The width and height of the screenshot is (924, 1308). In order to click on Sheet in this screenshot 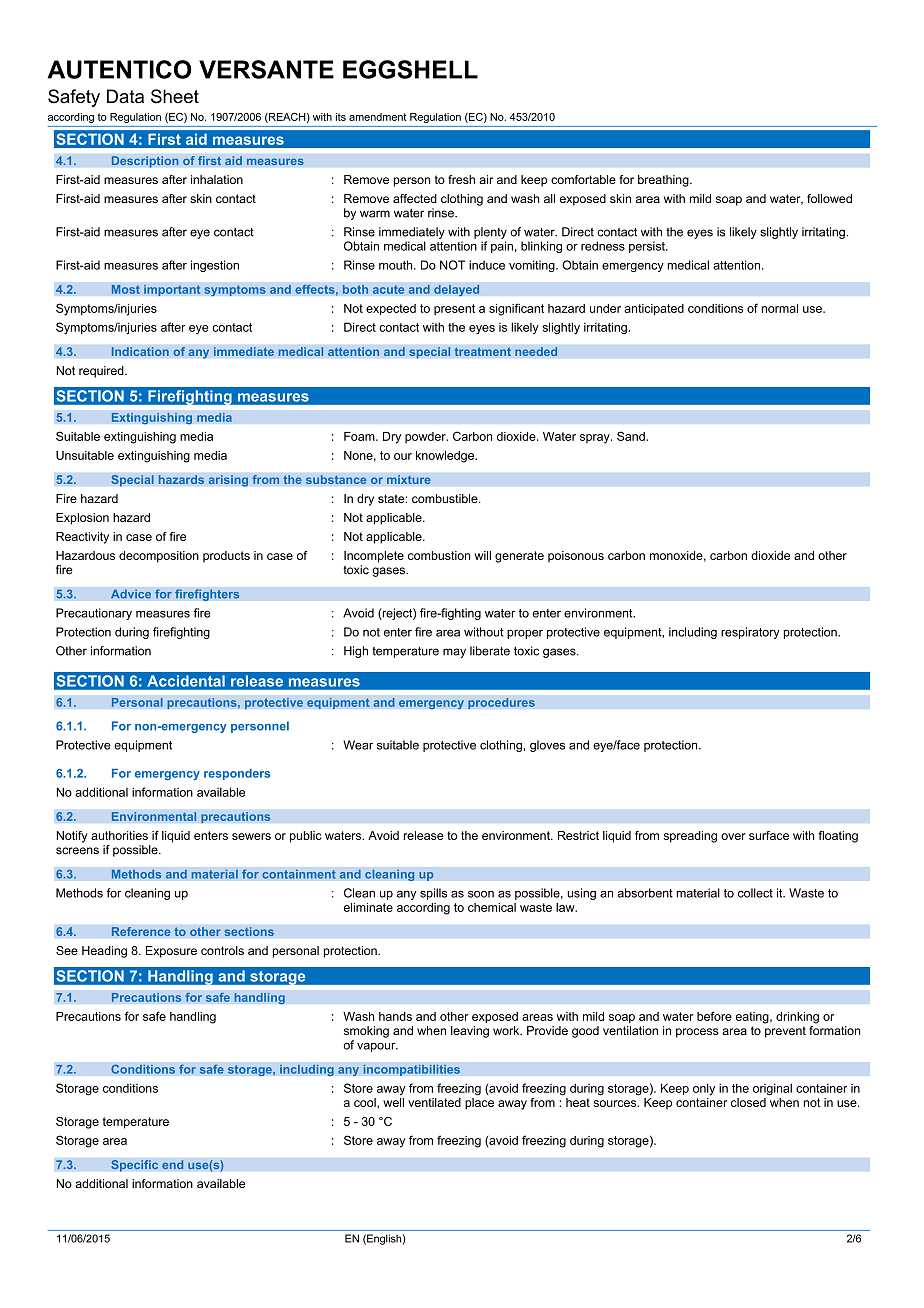, I will do `click(175, 96)`.
